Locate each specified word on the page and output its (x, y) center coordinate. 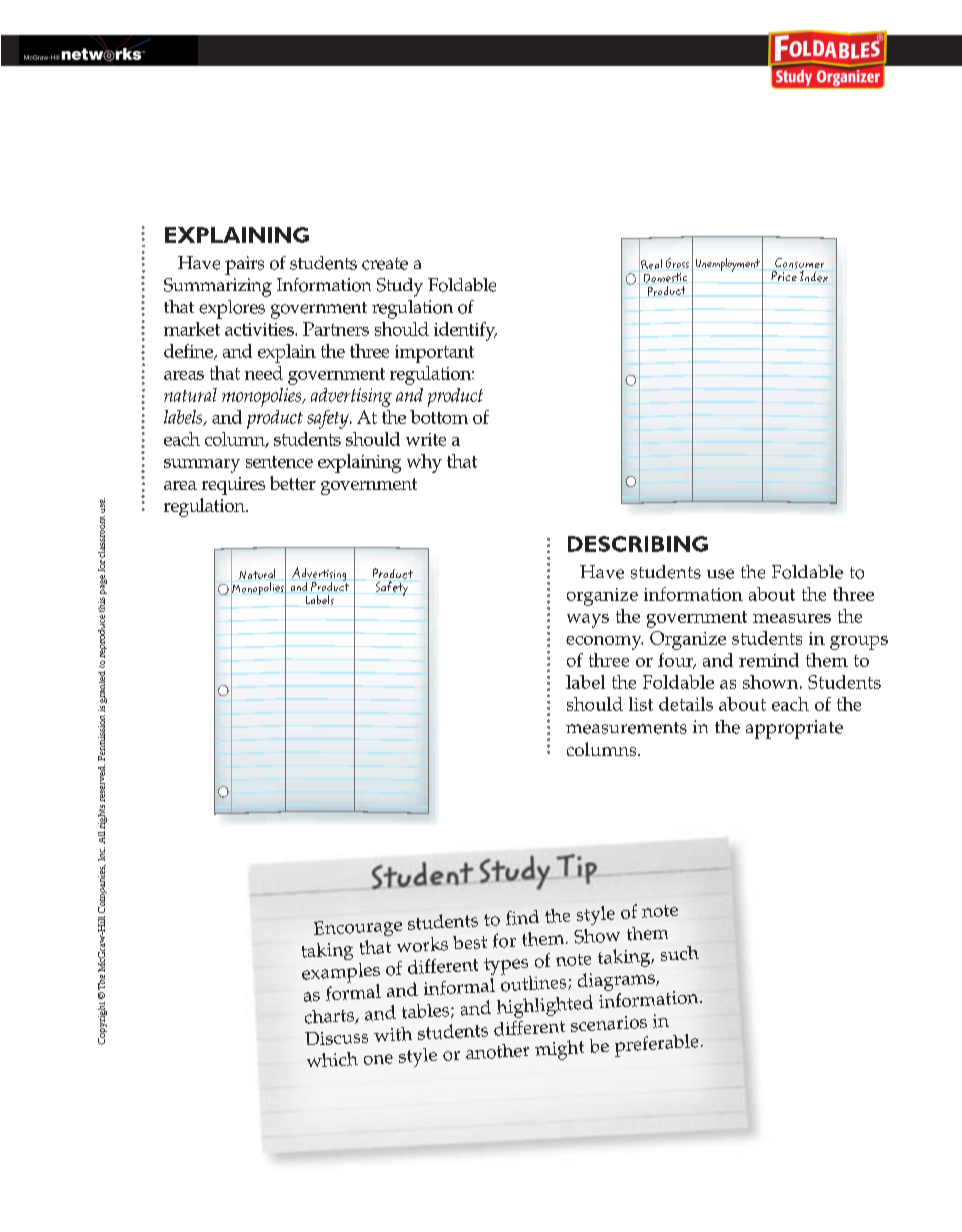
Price (784, 276)
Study (400, 287)
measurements (626, 728)
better (293, 483)
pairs (244, 265)
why (424, 463)
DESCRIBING (638, 544)
